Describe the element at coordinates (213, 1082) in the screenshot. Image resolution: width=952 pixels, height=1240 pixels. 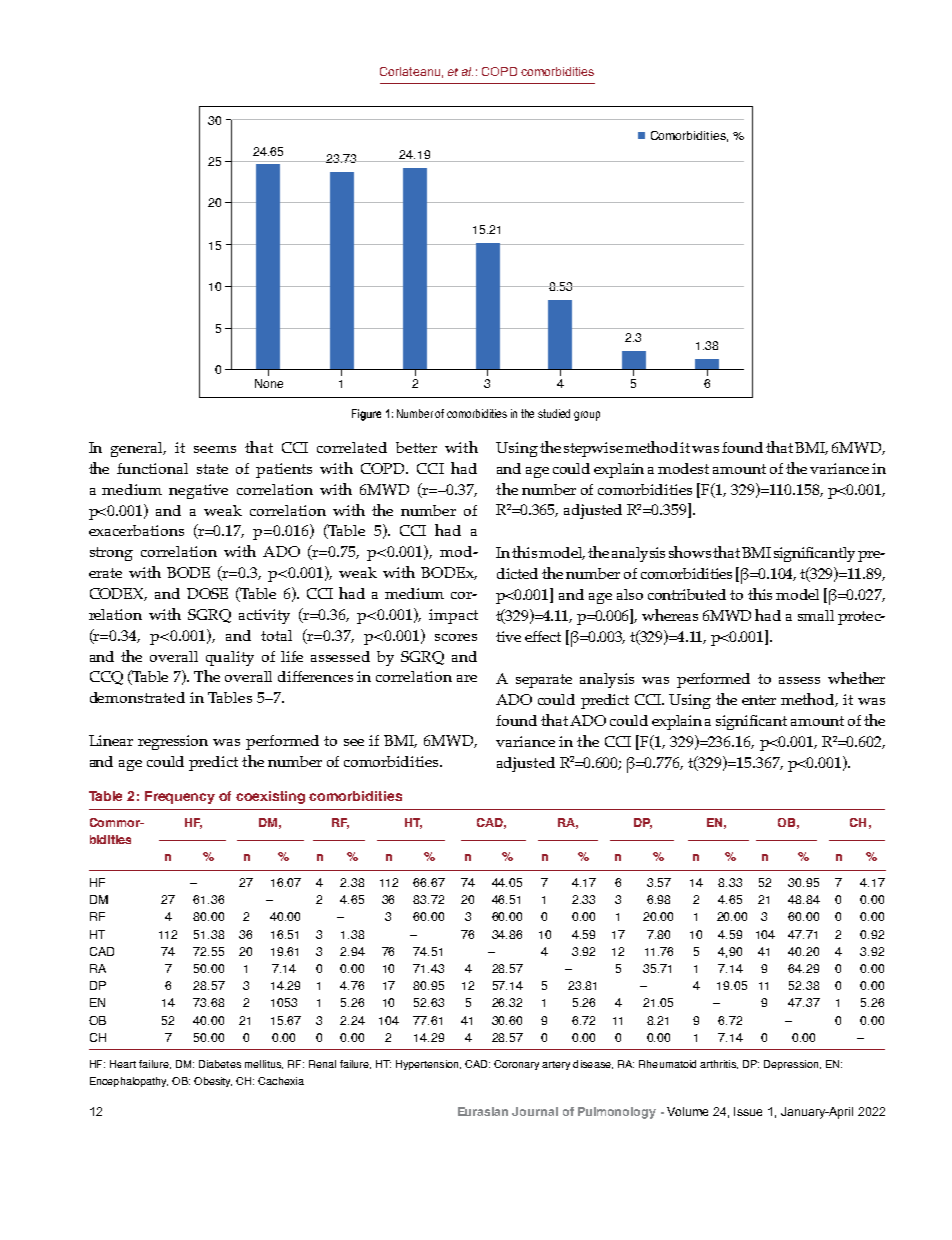
I see `Obesity` at that location.
